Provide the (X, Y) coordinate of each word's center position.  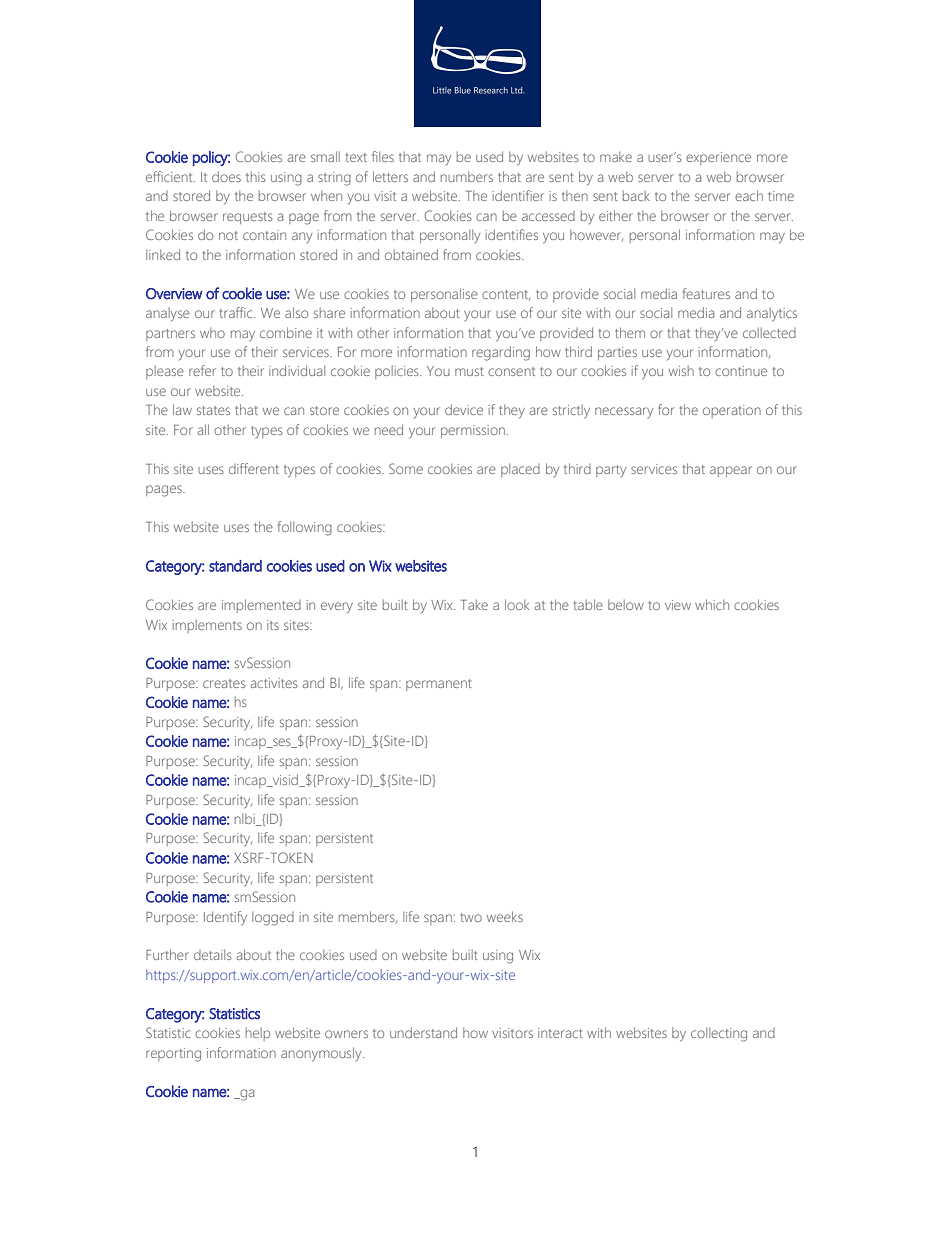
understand (423, 1032)
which (712, 604)
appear (731, 471)
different (254, 468)
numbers (467, 176)
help (258, 1034)
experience (718, 158)
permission (473, 431)
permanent (439, 685)
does (226, 176)
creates (224, 683)
